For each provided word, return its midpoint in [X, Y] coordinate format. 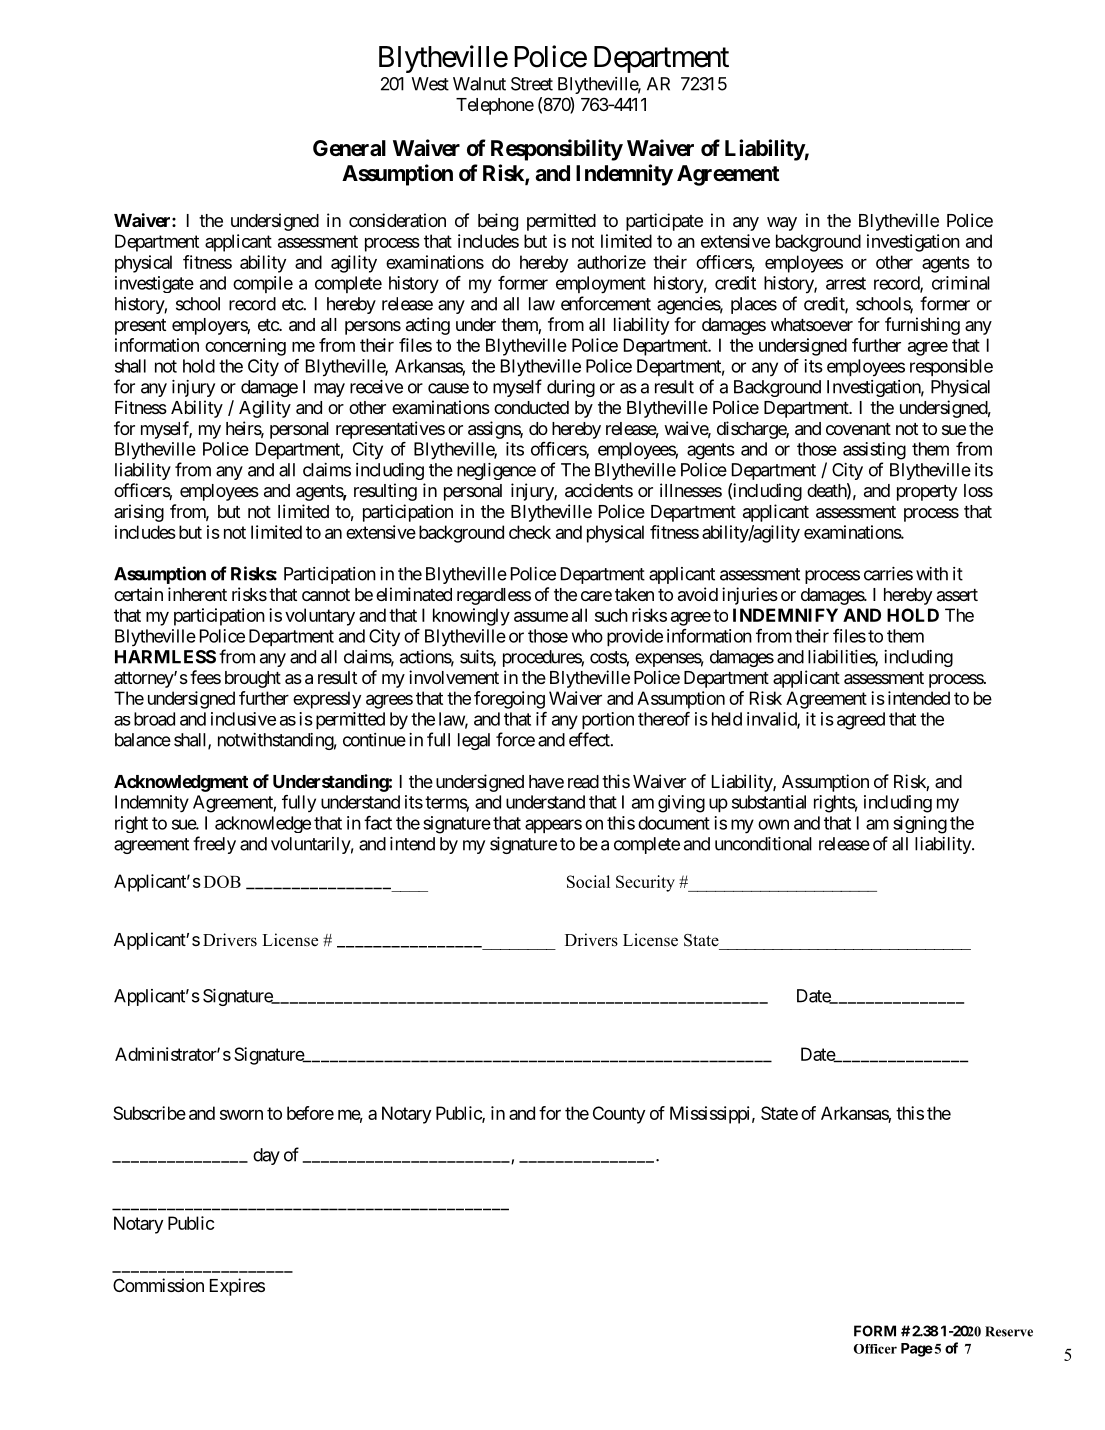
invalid [772, 720]
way [782, 224]
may [329, 390]
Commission [158, 1285]
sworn [241, 1115]
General [349, 148]
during [571, 388]
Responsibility [557, 150]
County [619, 1115]
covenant [858, 429]
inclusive [243, 719]
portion [608, 720]
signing [920, 825]
